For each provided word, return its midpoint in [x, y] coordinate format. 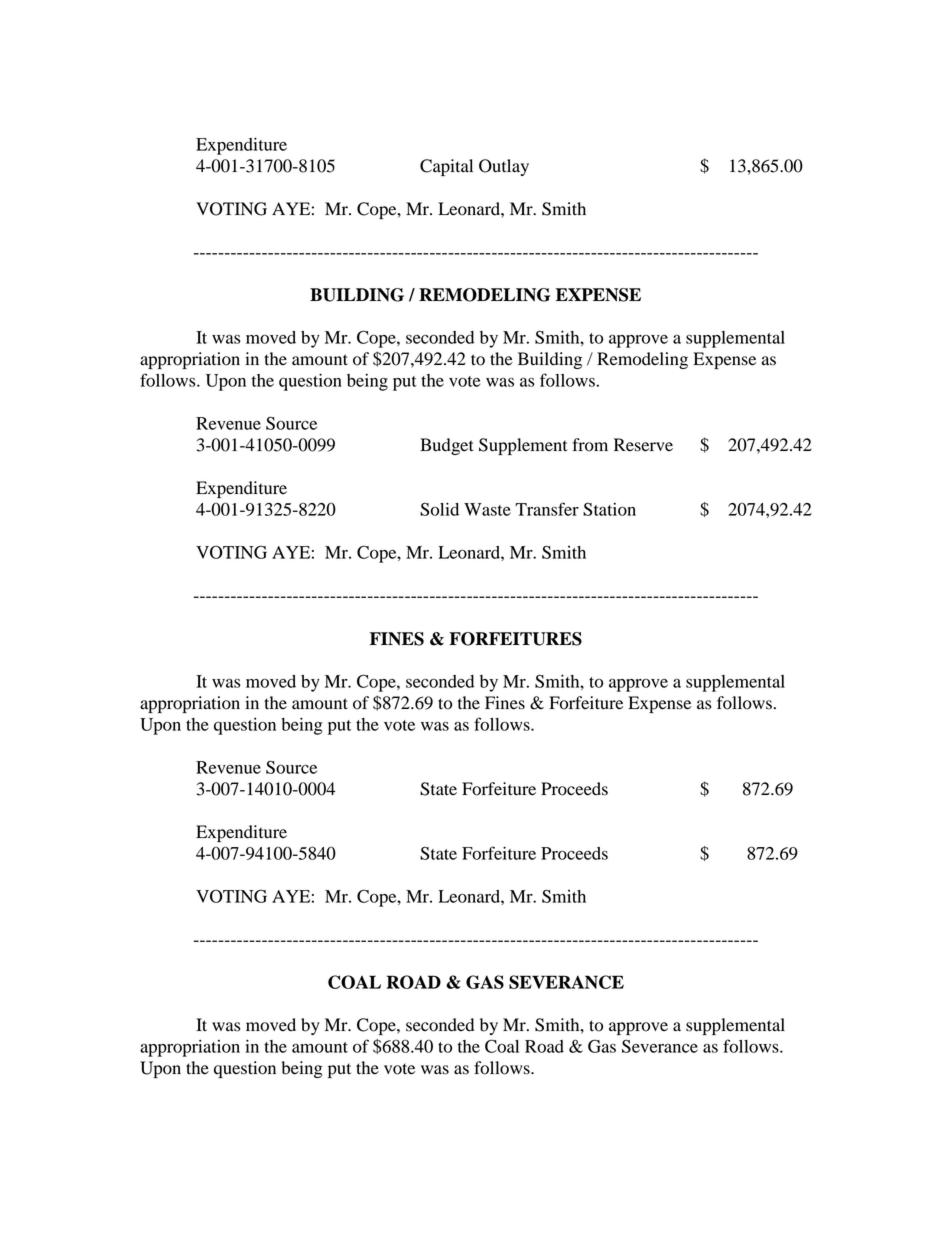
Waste [487, 509]
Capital [446, 167]
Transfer [547, 509]
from [590, 445]
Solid [439, 509]
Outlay [504, 167]
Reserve [643, 445]
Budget [447, 446]
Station [609, 509]
